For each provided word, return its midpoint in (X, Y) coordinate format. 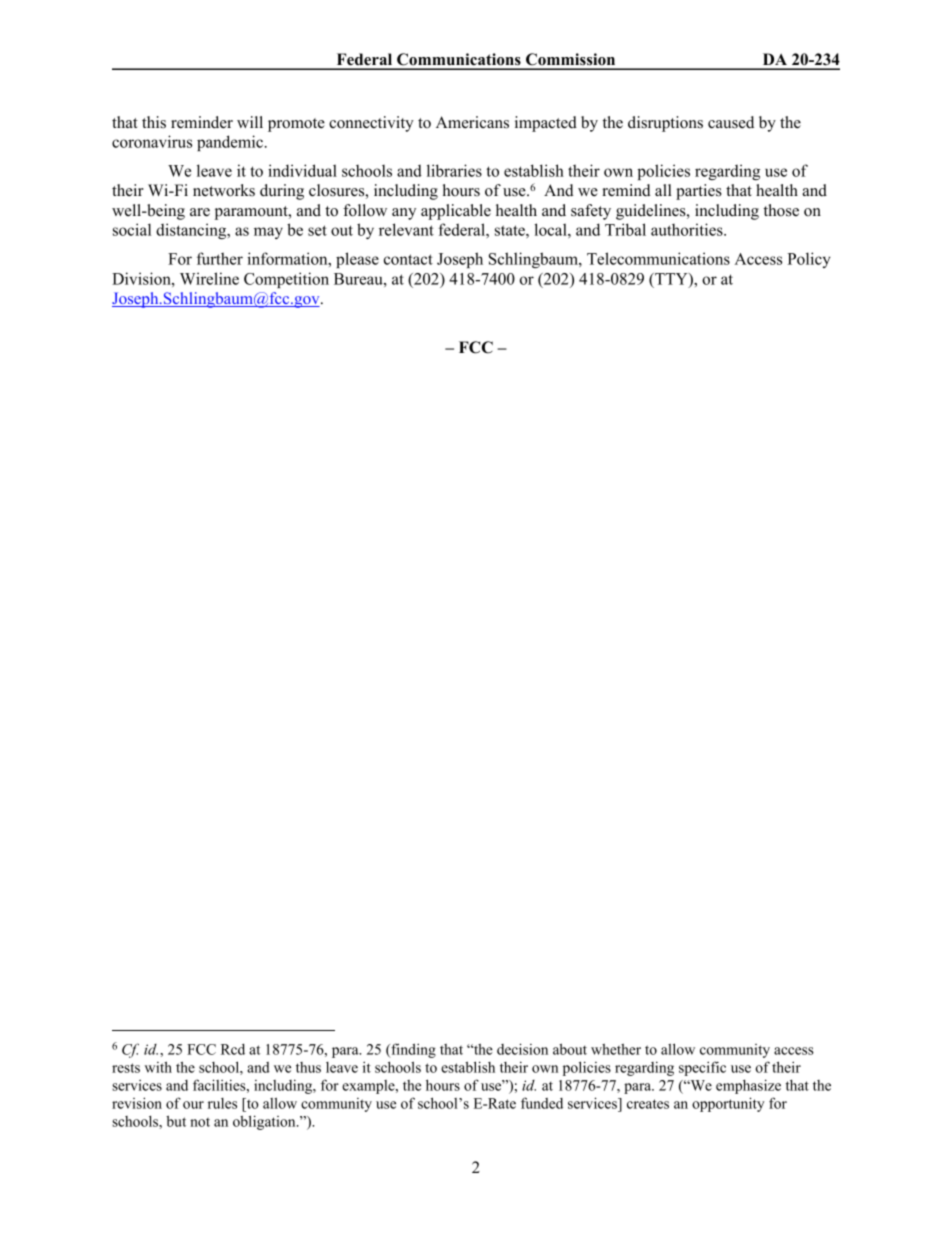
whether (616, 1049)
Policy (808, 260)
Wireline (209, 278)
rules (222, 1103)
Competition (286, 280)
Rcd (233, 1049)
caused (731, 122)
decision (522, 1049)
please (357, 260)
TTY (671, 280)
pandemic (230, 143)
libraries (454, 170)
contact (408, 259)
